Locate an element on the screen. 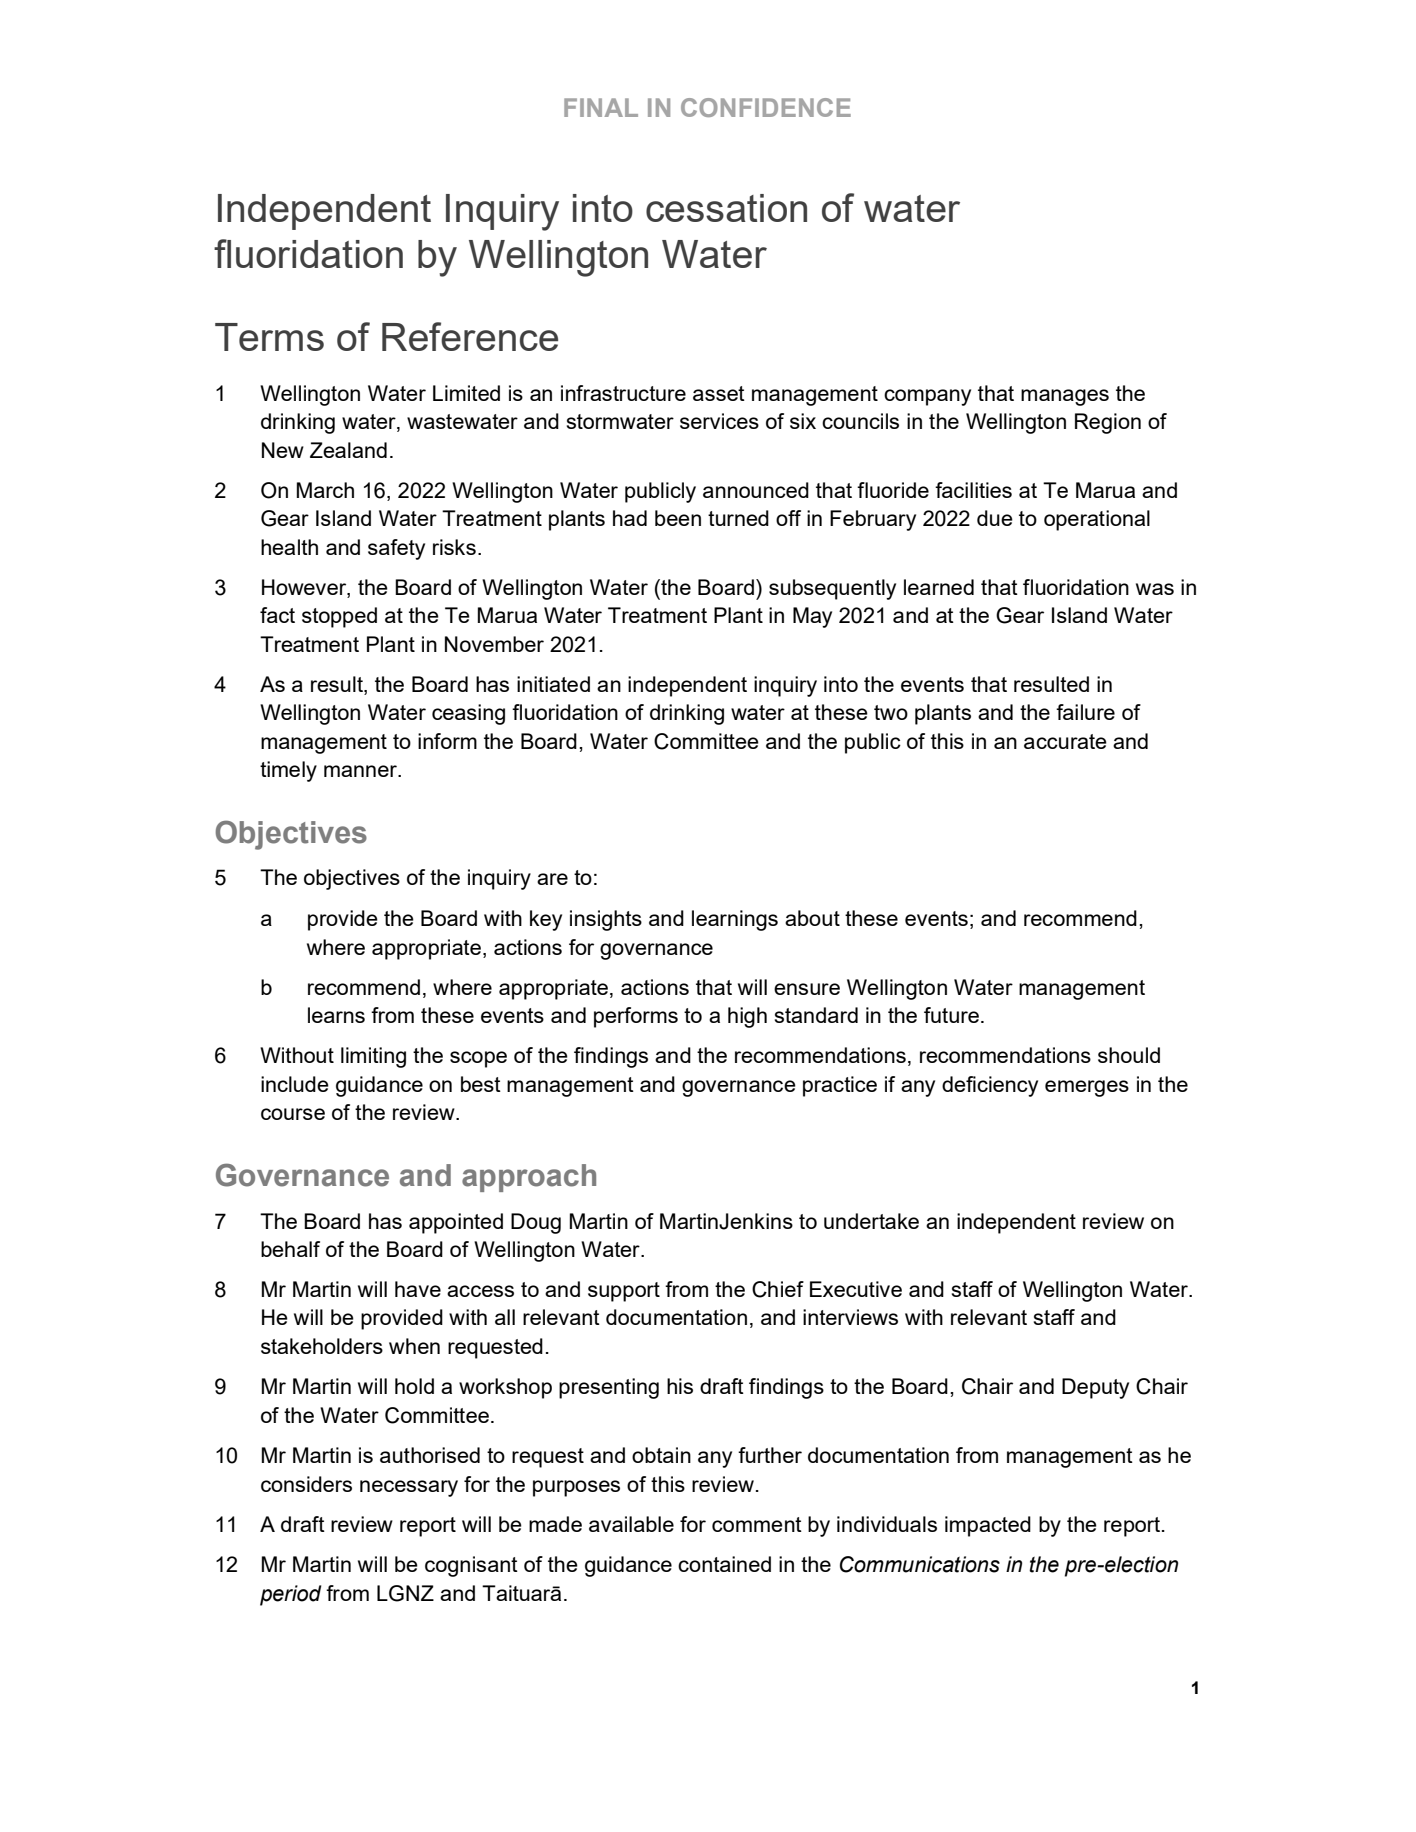 This screenshot has width=1416, height=1832. CONFIDENCE is located at coordinates (766, 107).
